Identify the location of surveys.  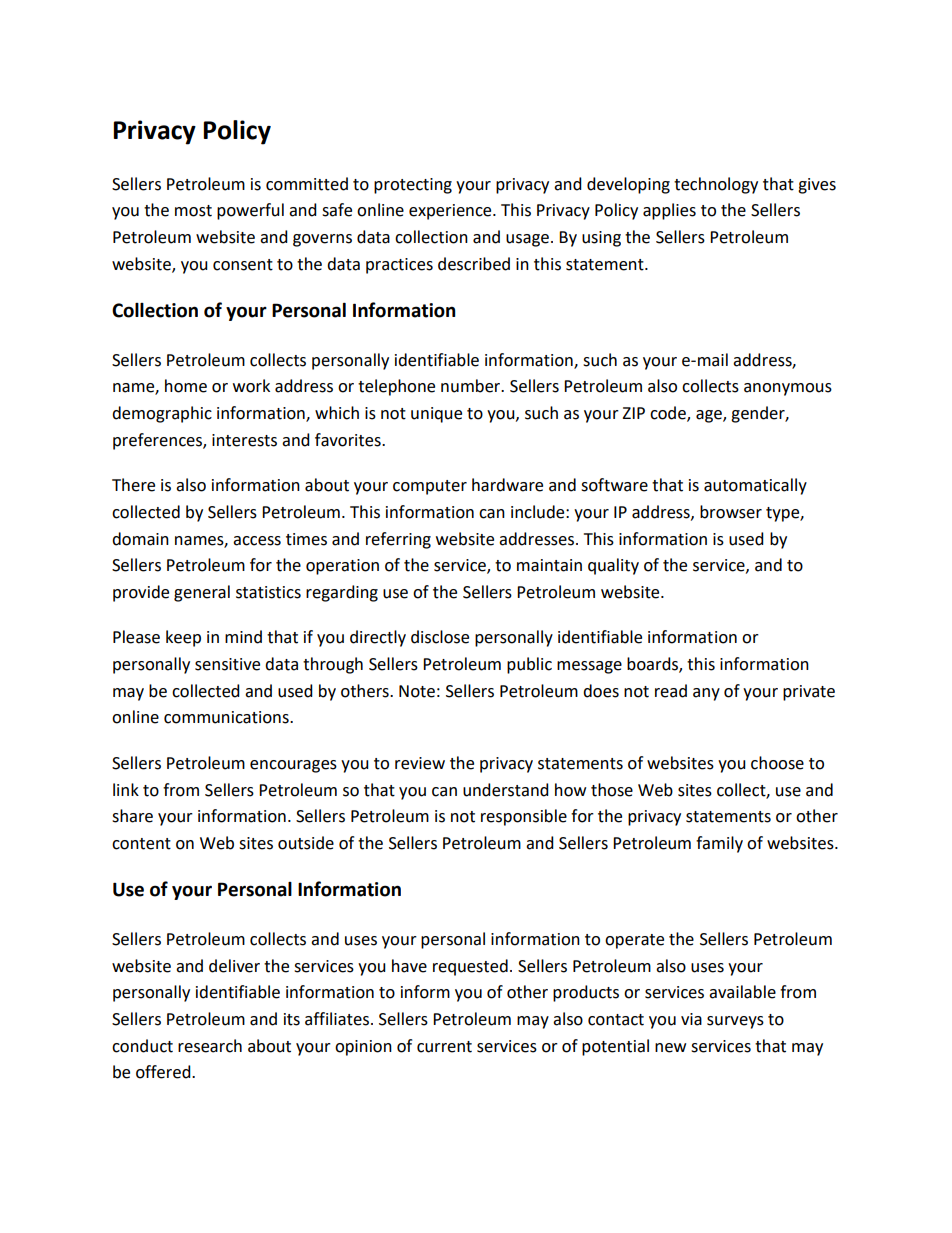
(735, 1022).
